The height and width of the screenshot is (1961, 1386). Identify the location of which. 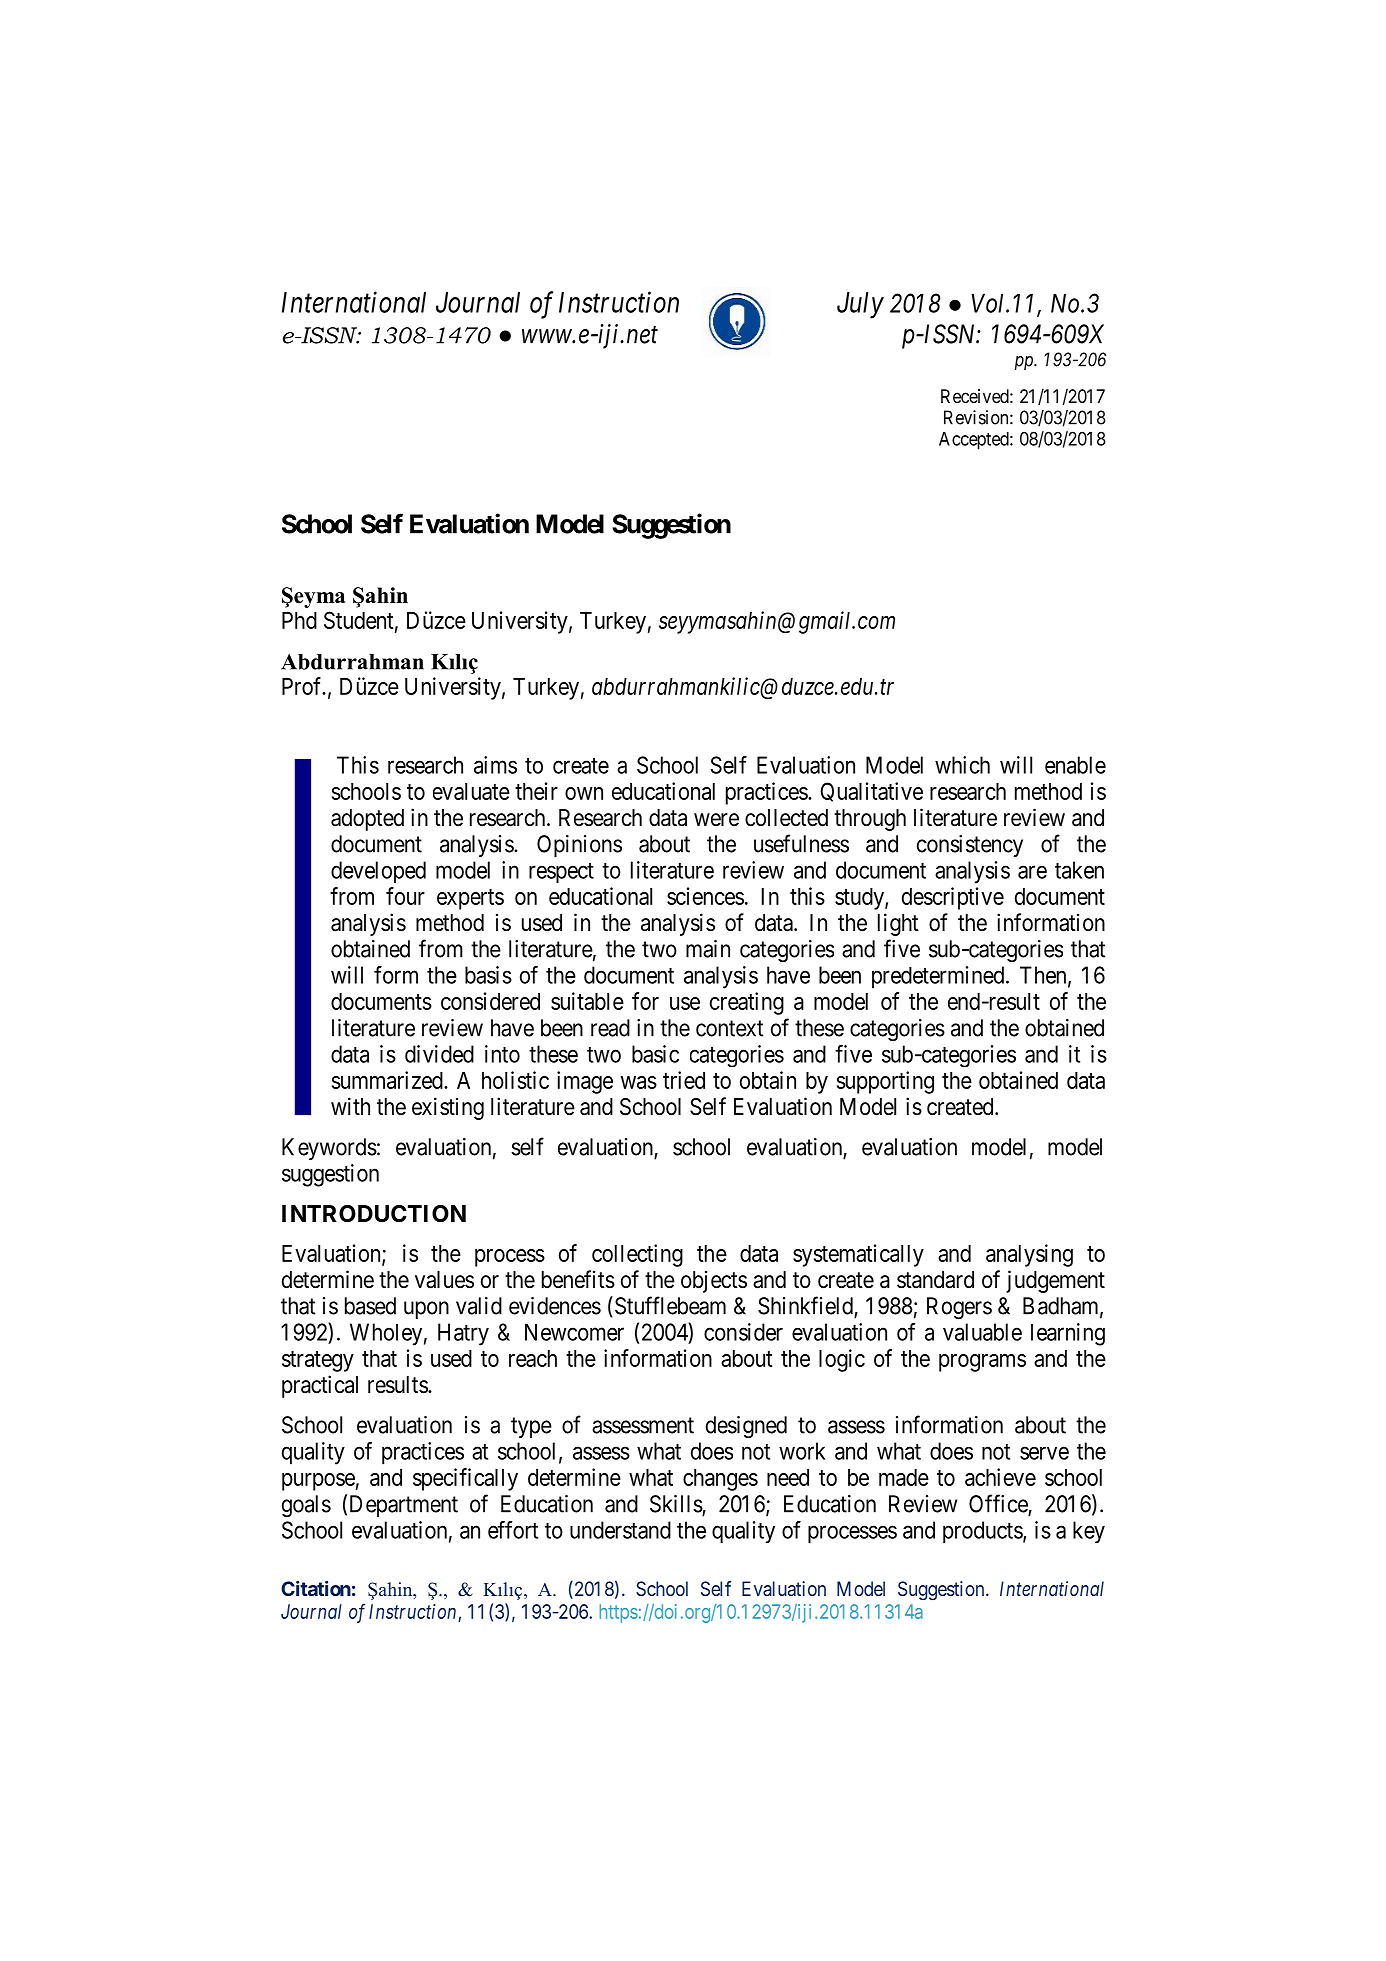
(962, 765).
